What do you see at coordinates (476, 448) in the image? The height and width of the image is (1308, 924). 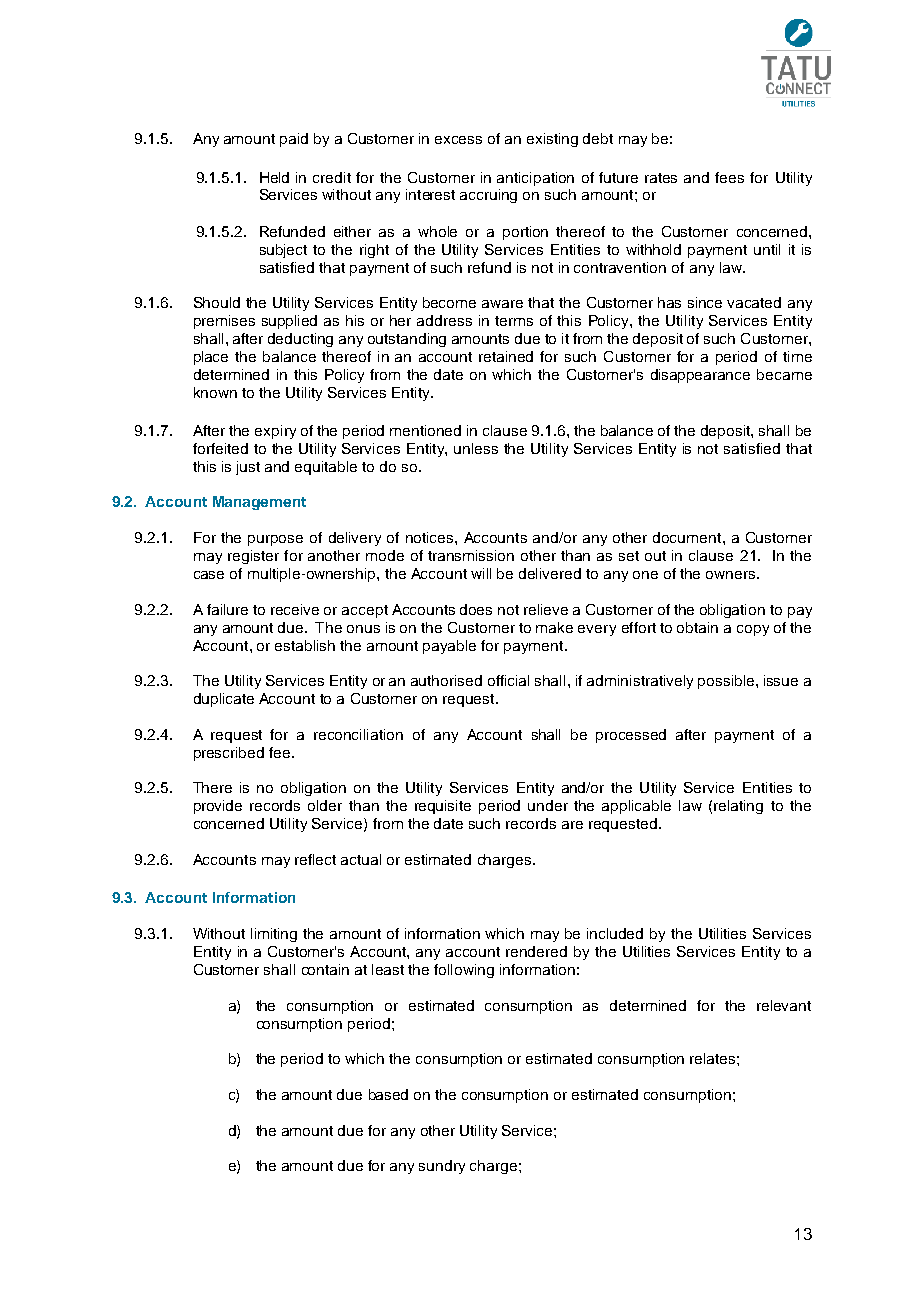 I see `unless` at bounding box center [476, 448].
